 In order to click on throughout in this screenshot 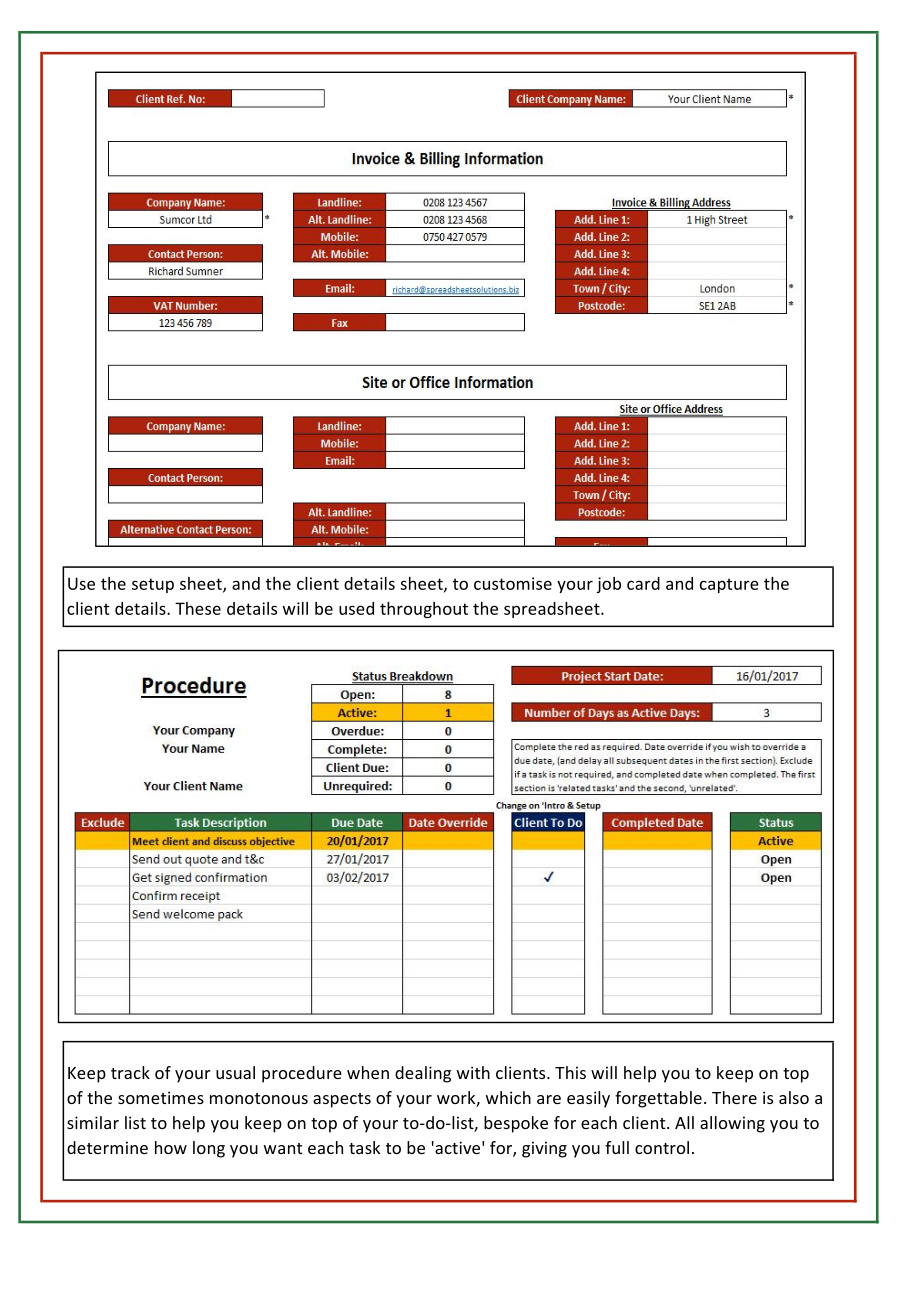, I will do `click(424, 610)`.
